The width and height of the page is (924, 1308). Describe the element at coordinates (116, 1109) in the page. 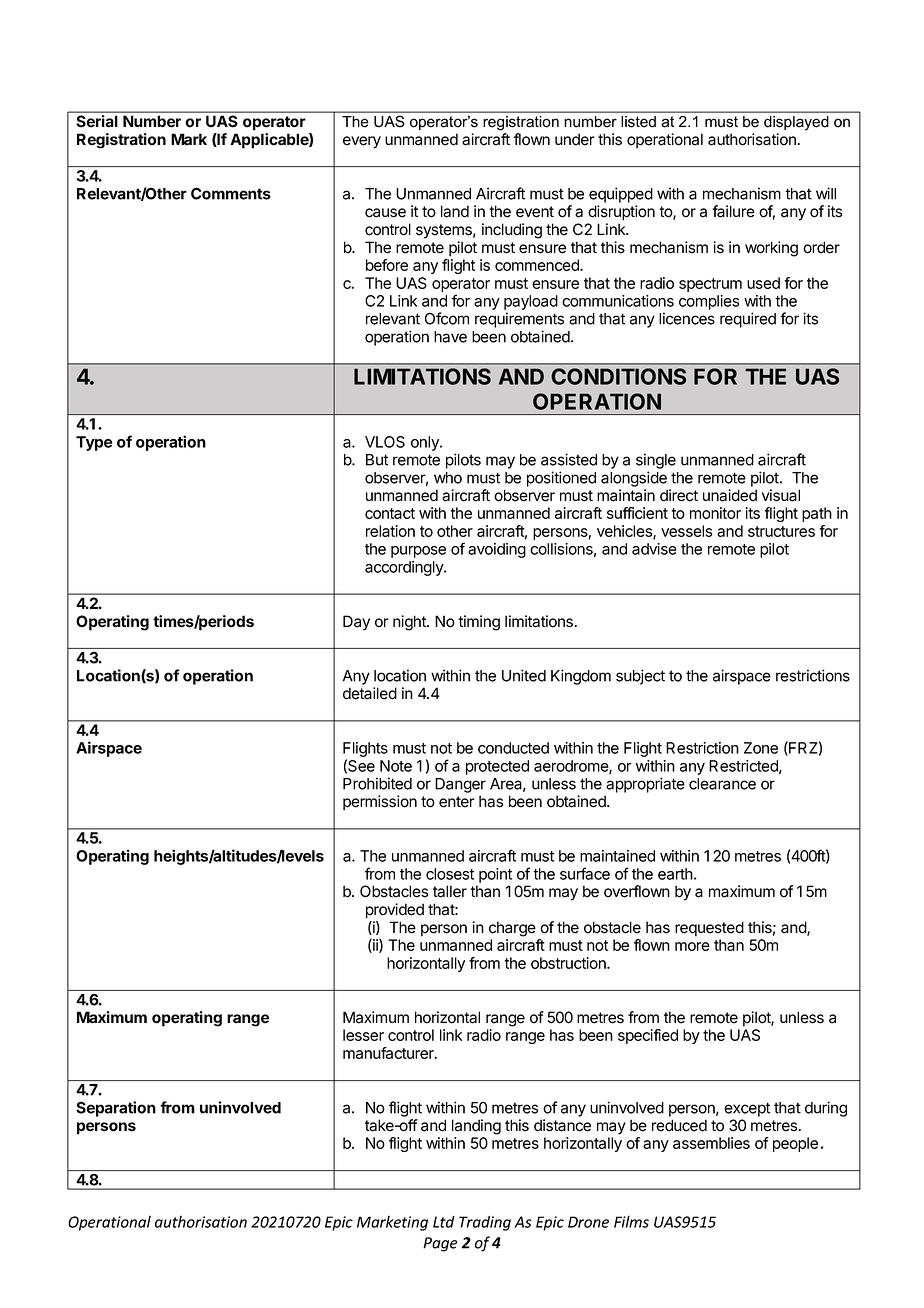

I see `Separation` at that location.
